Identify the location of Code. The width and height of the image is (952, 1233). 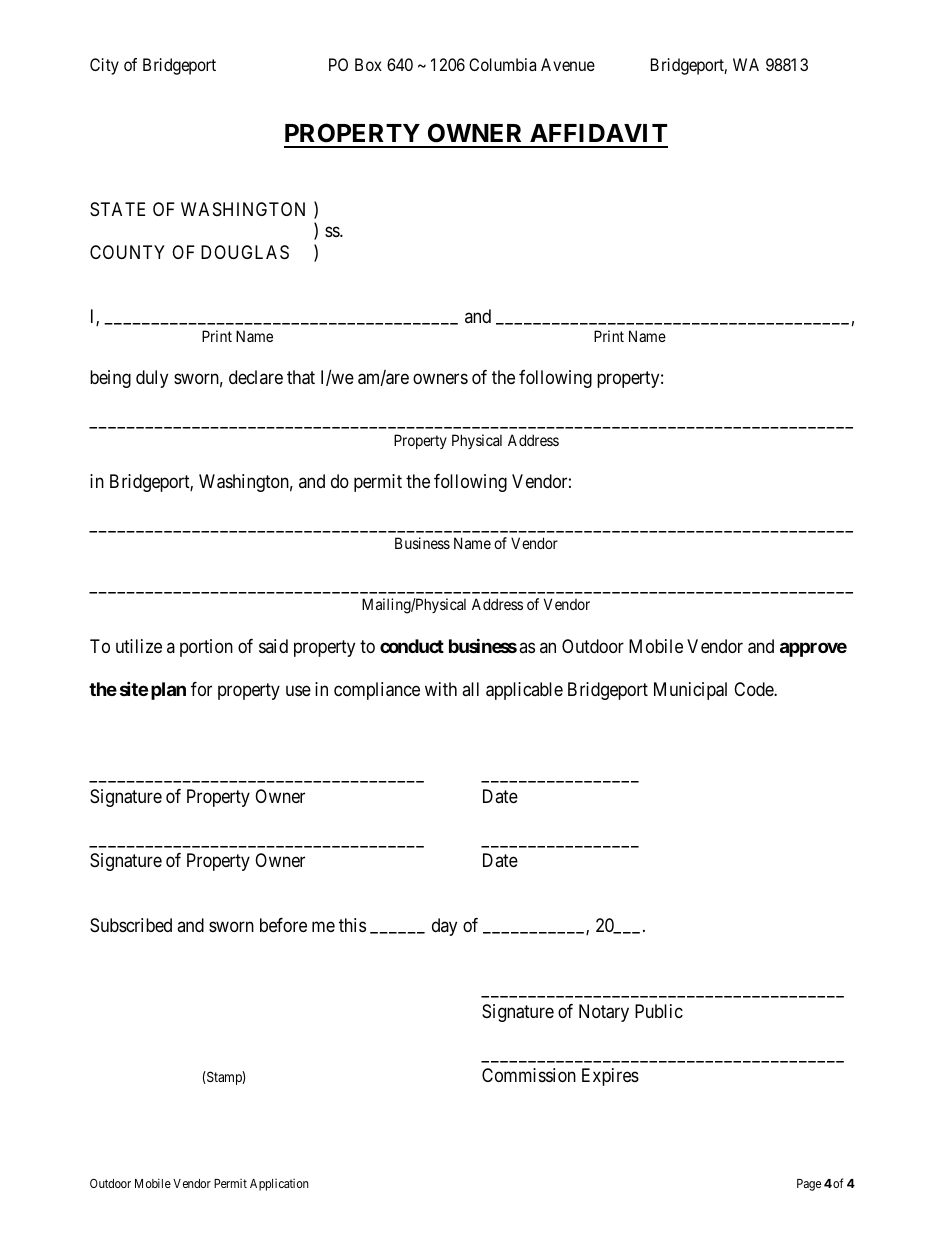
(754, 689).
